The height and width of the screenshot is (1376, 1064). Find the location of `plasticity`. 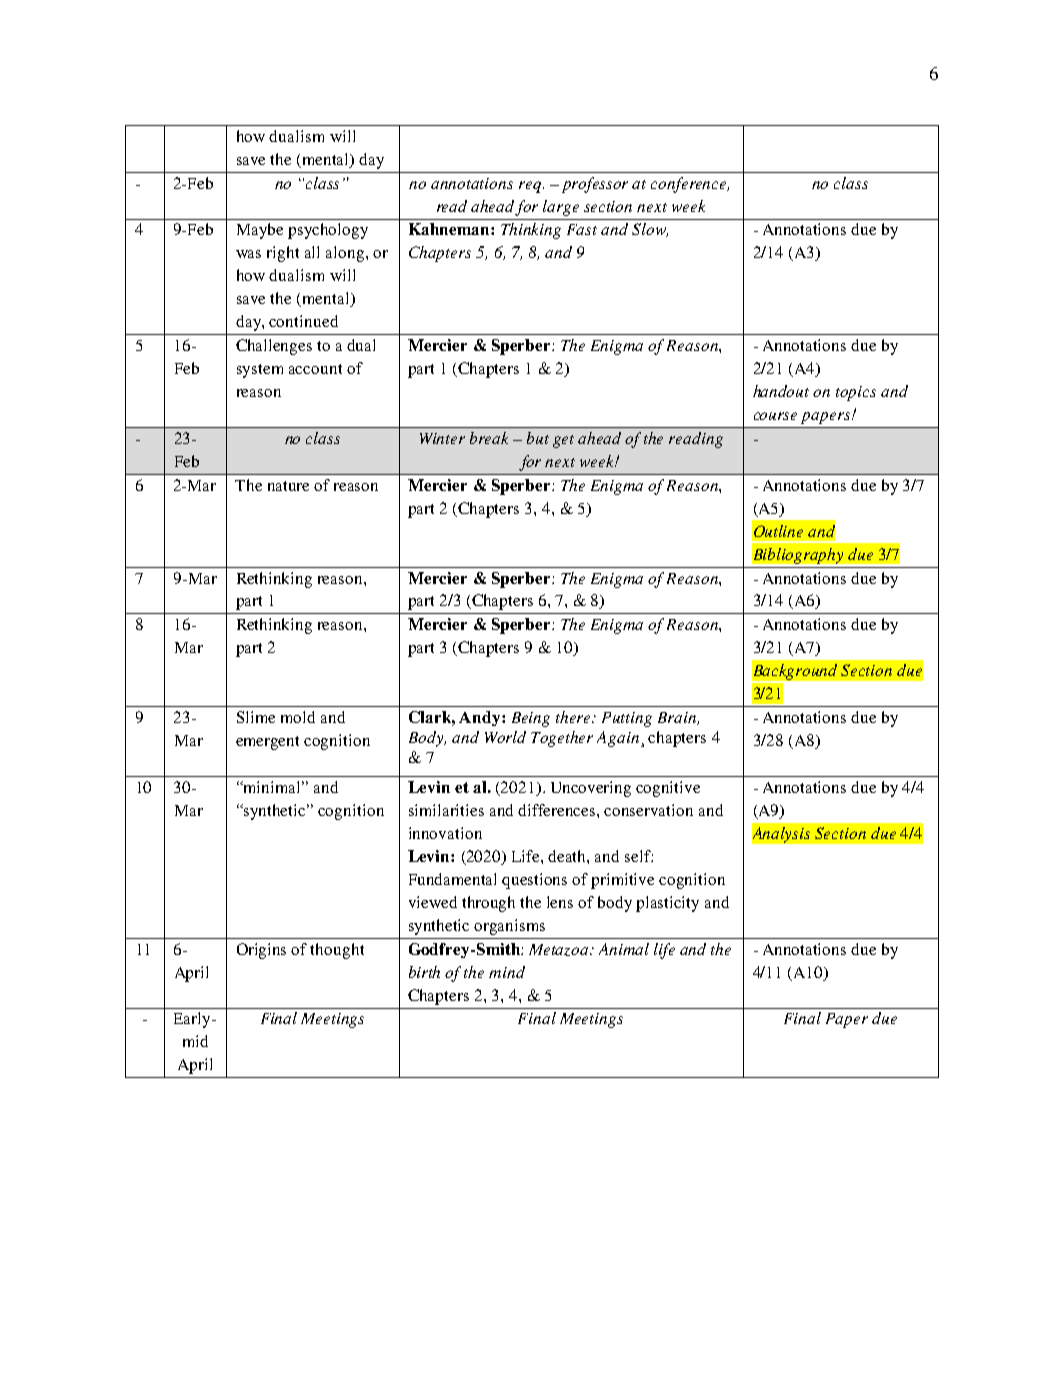

plasticity is located at coordinates (667, 904).
